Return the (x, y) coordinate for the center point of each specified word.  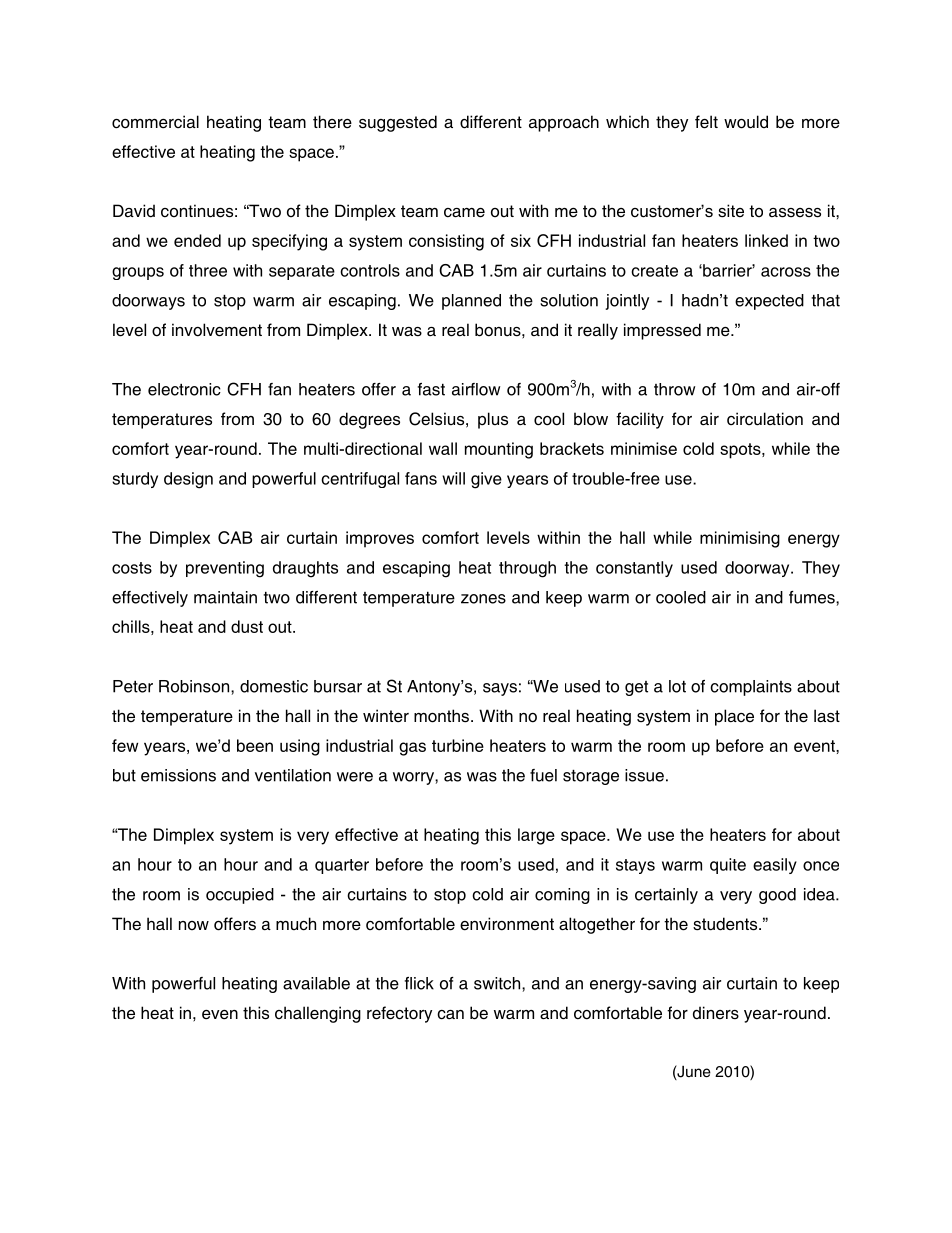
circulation (765, 419)
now (194, 925)
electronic (184, 389)
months (441, 716)
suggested (398, 123)
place (734, 717)
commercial (155, 122)
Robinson (195, 686)
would (746, 122)
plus (493, 420)
